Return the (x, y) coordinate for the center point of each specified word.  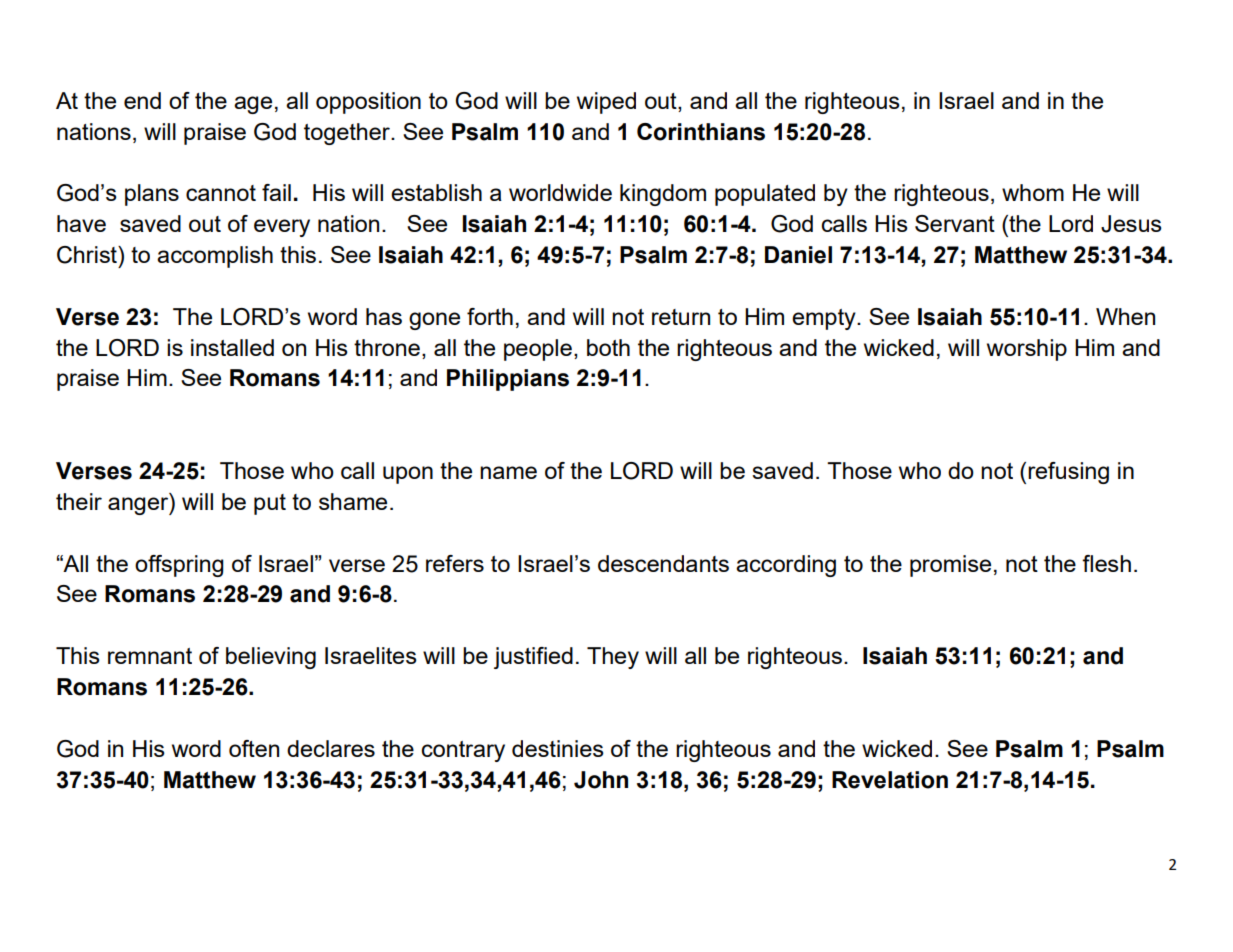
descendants (663, 563)
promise (950, 566)
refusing (1068, 473)
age (253, 105)
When (1125, 316)
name (508, 472)
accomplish (215, 257)
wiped (606, 103)
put (270, 504)
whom (1033, 192)
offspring (179, 566)
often (254, 748)
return (681, 317)
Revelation (890, 780)
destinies (558, 748)
